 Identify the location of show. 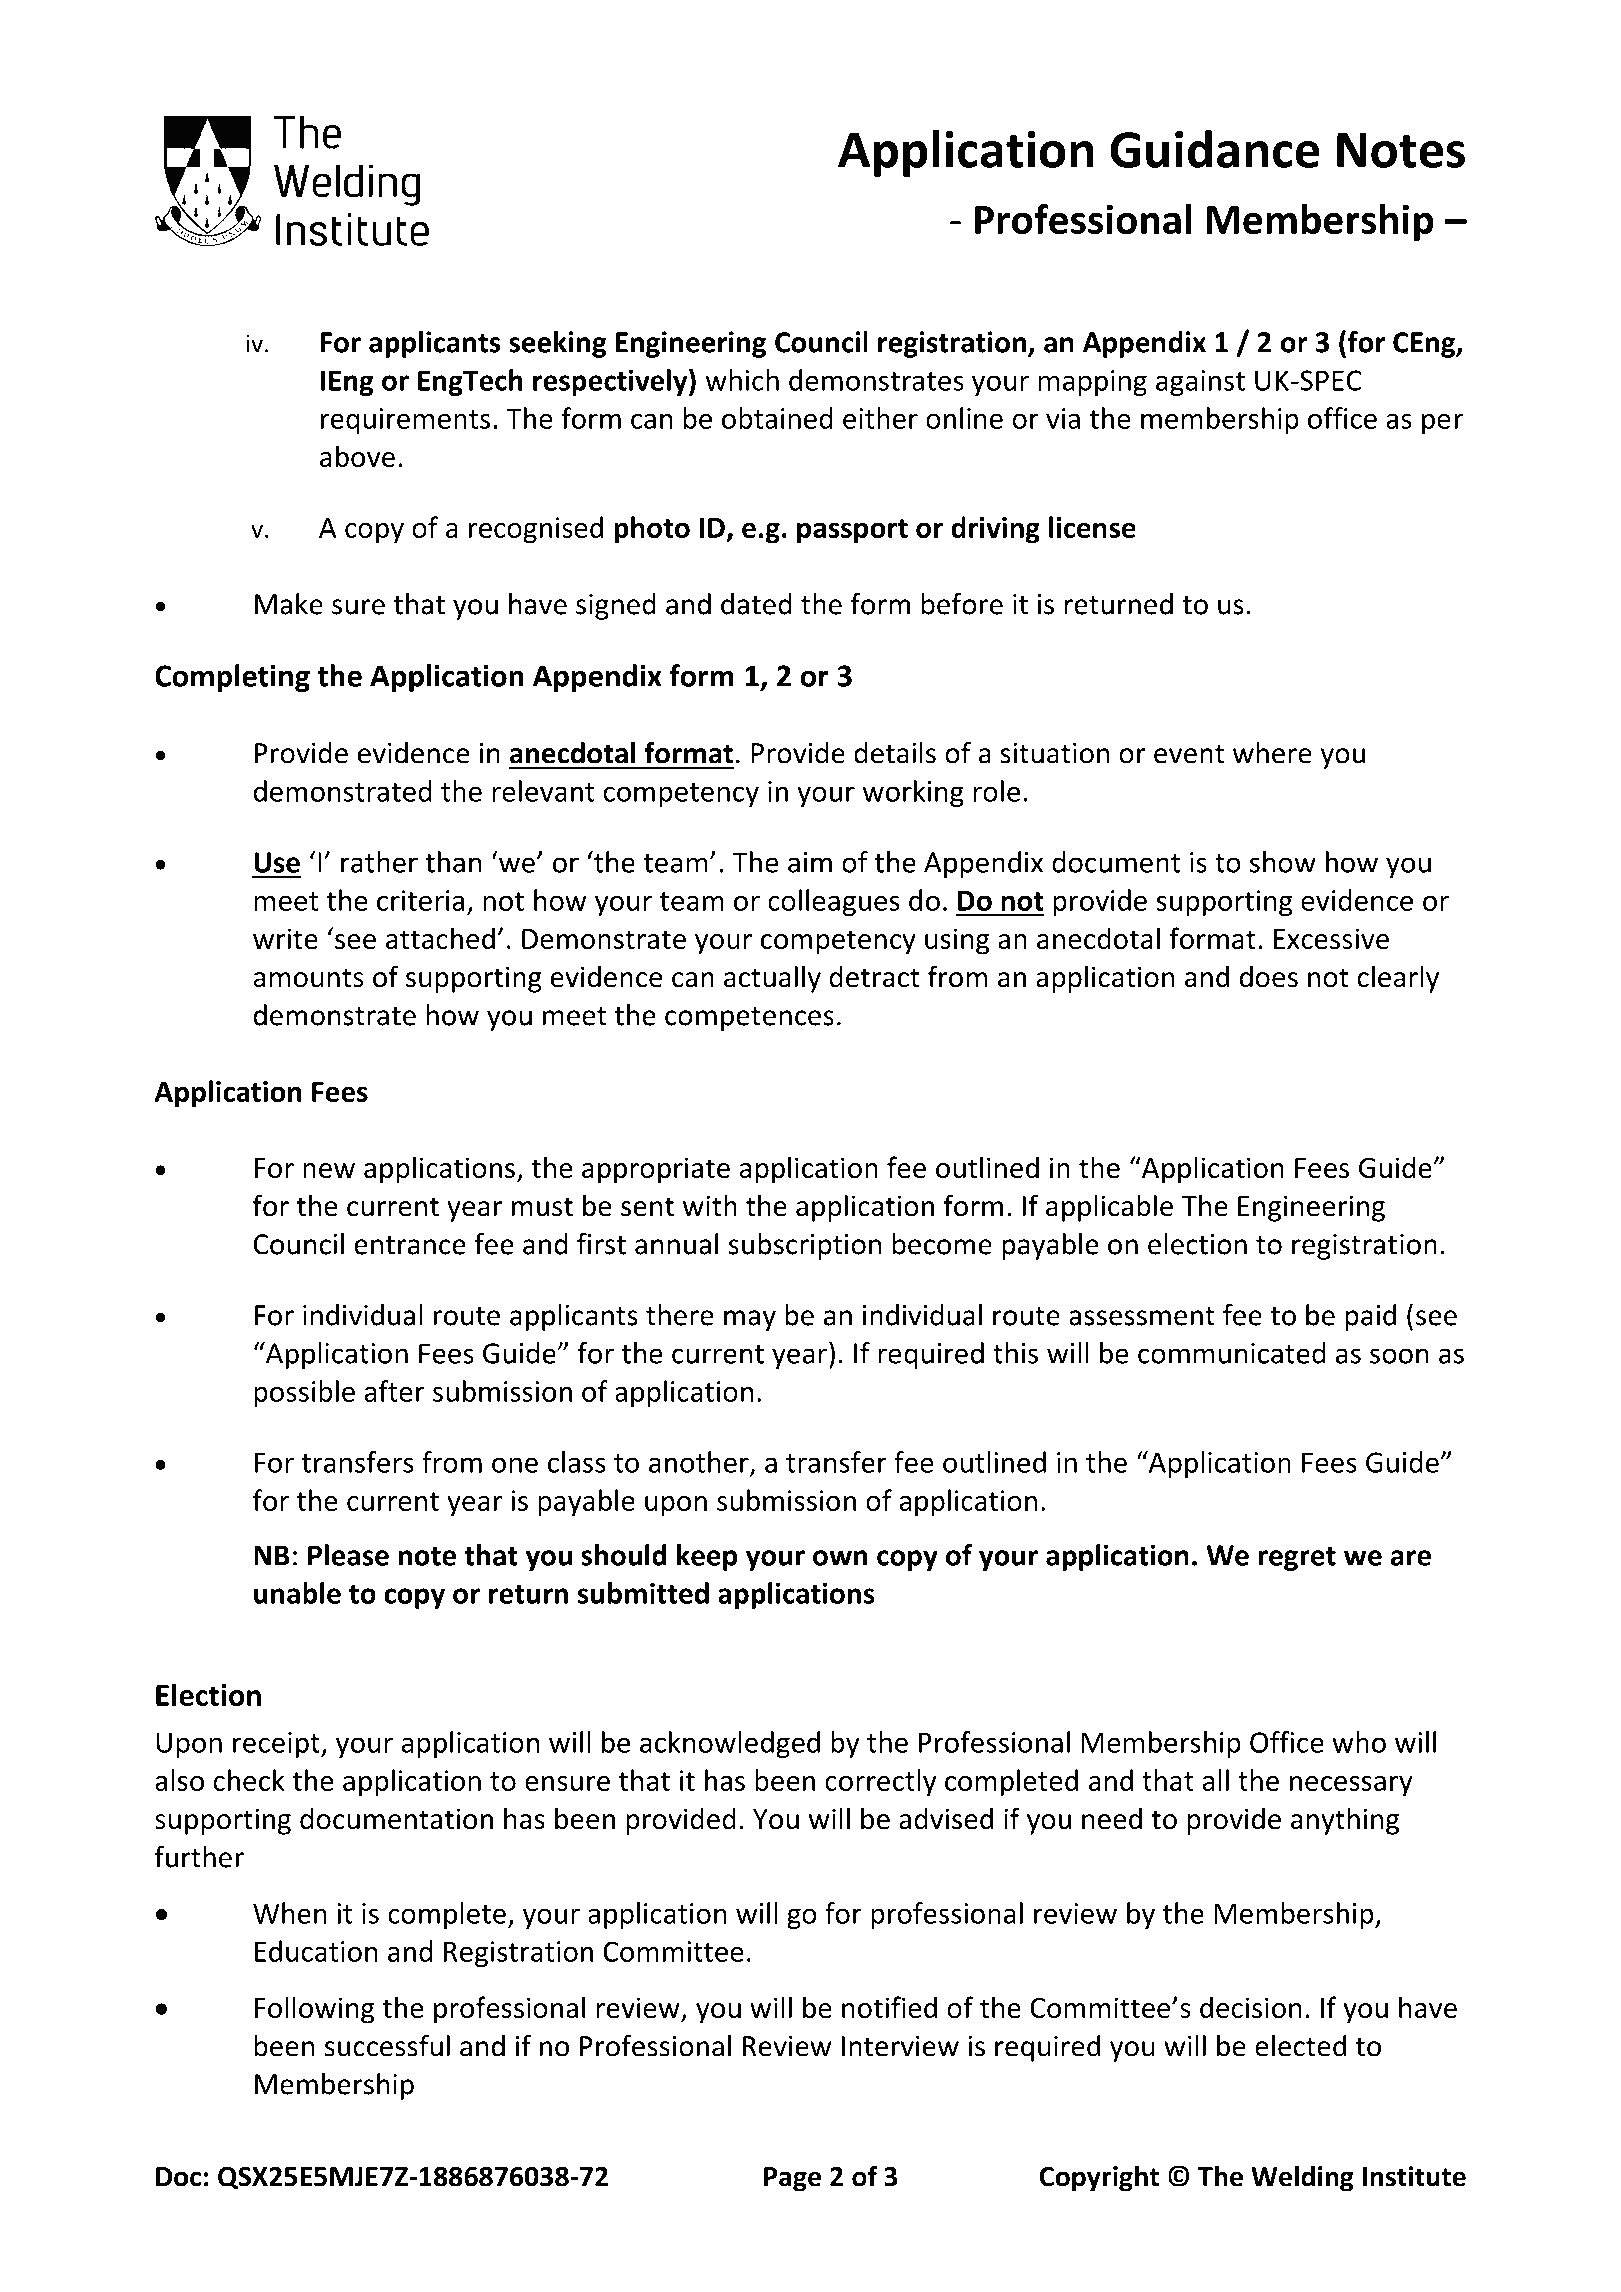
(1283, 862).
